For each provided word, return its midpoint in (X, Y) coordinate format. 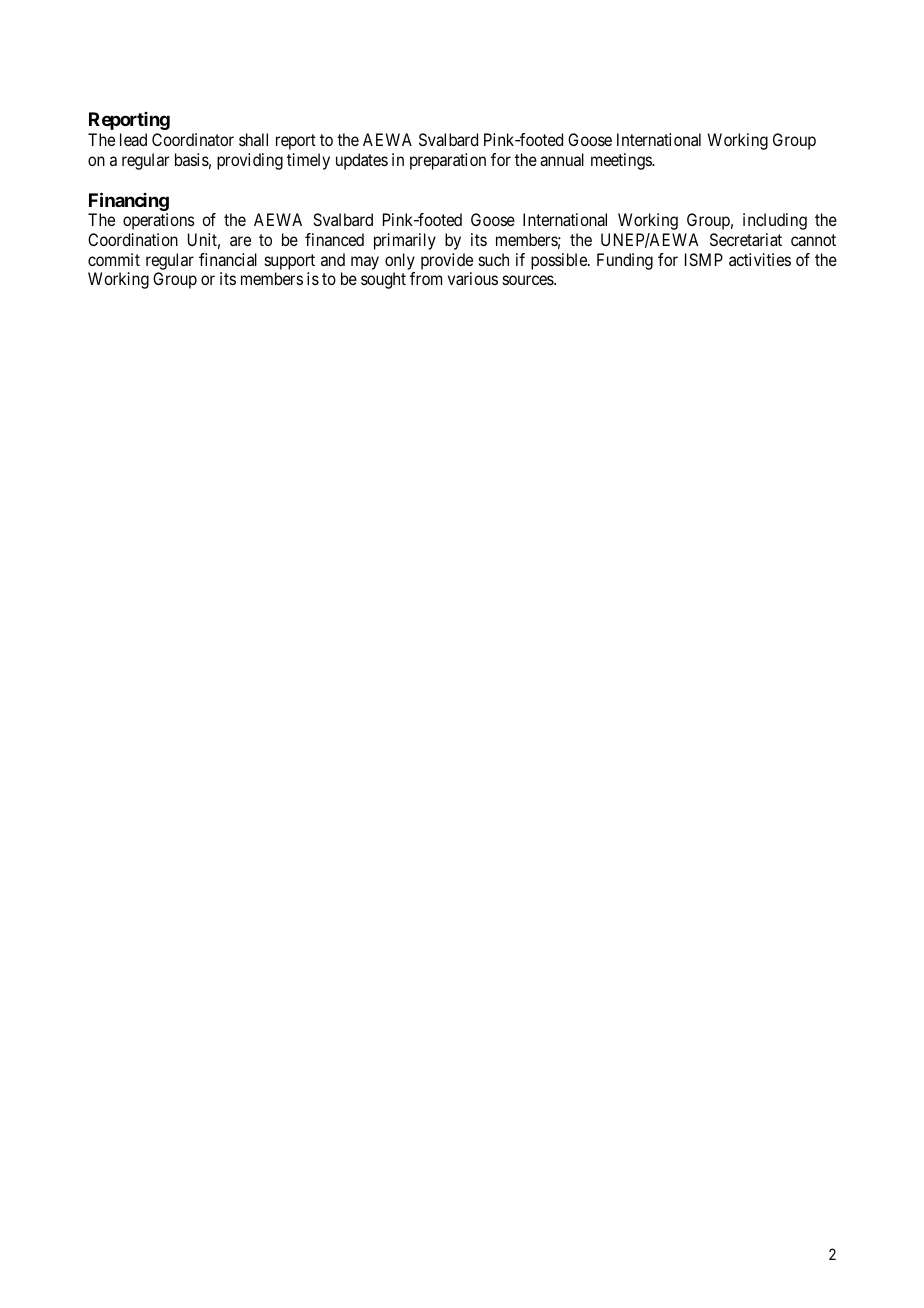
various (473, 278)
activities (760, 259)
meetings (622, 161)
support (290, 262)
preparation (448, 161)
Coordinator (193, 139)
